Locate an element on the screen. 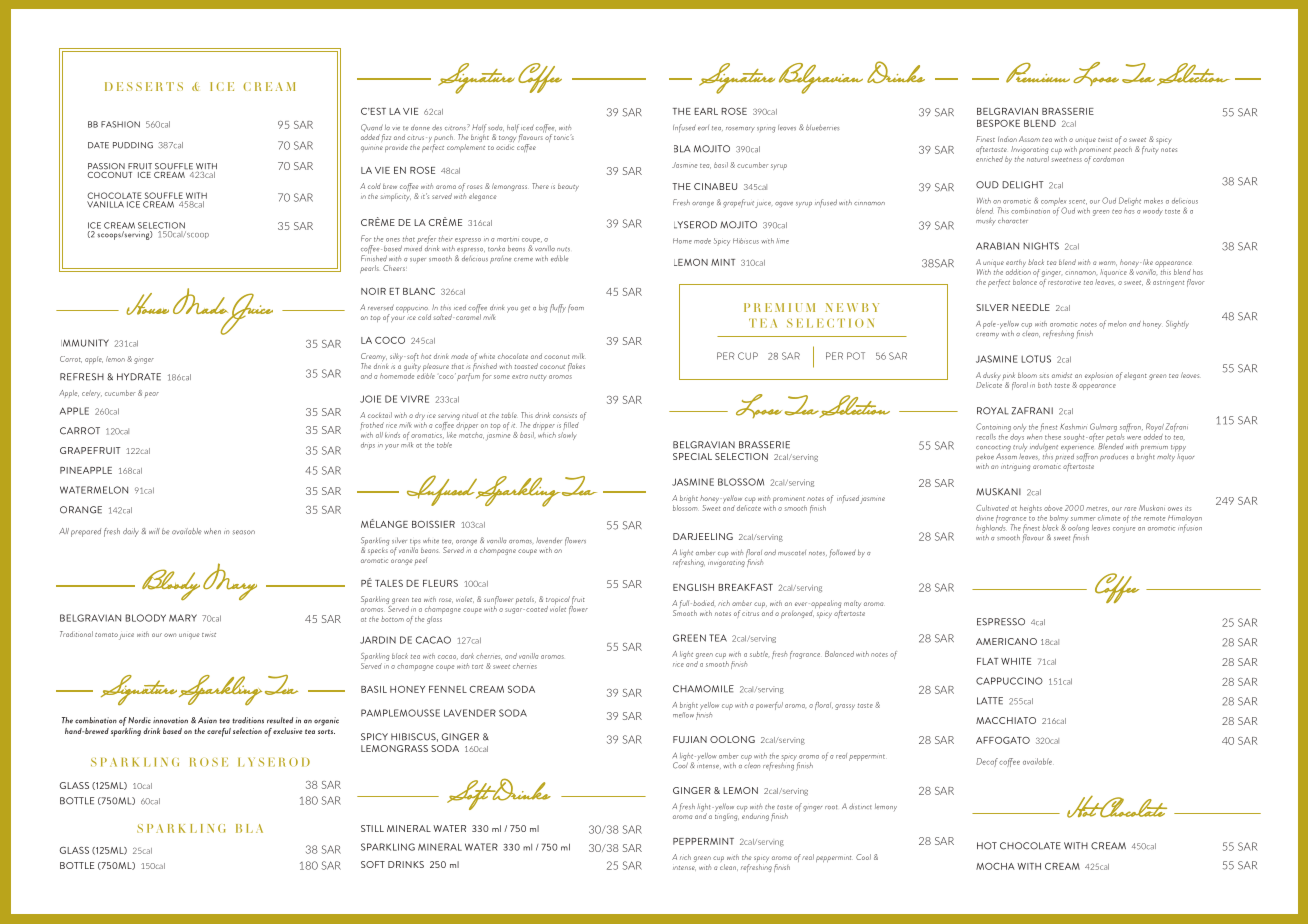 This screenshot has width=1308, height=924. tropical is located at coordinates (558, 601).
